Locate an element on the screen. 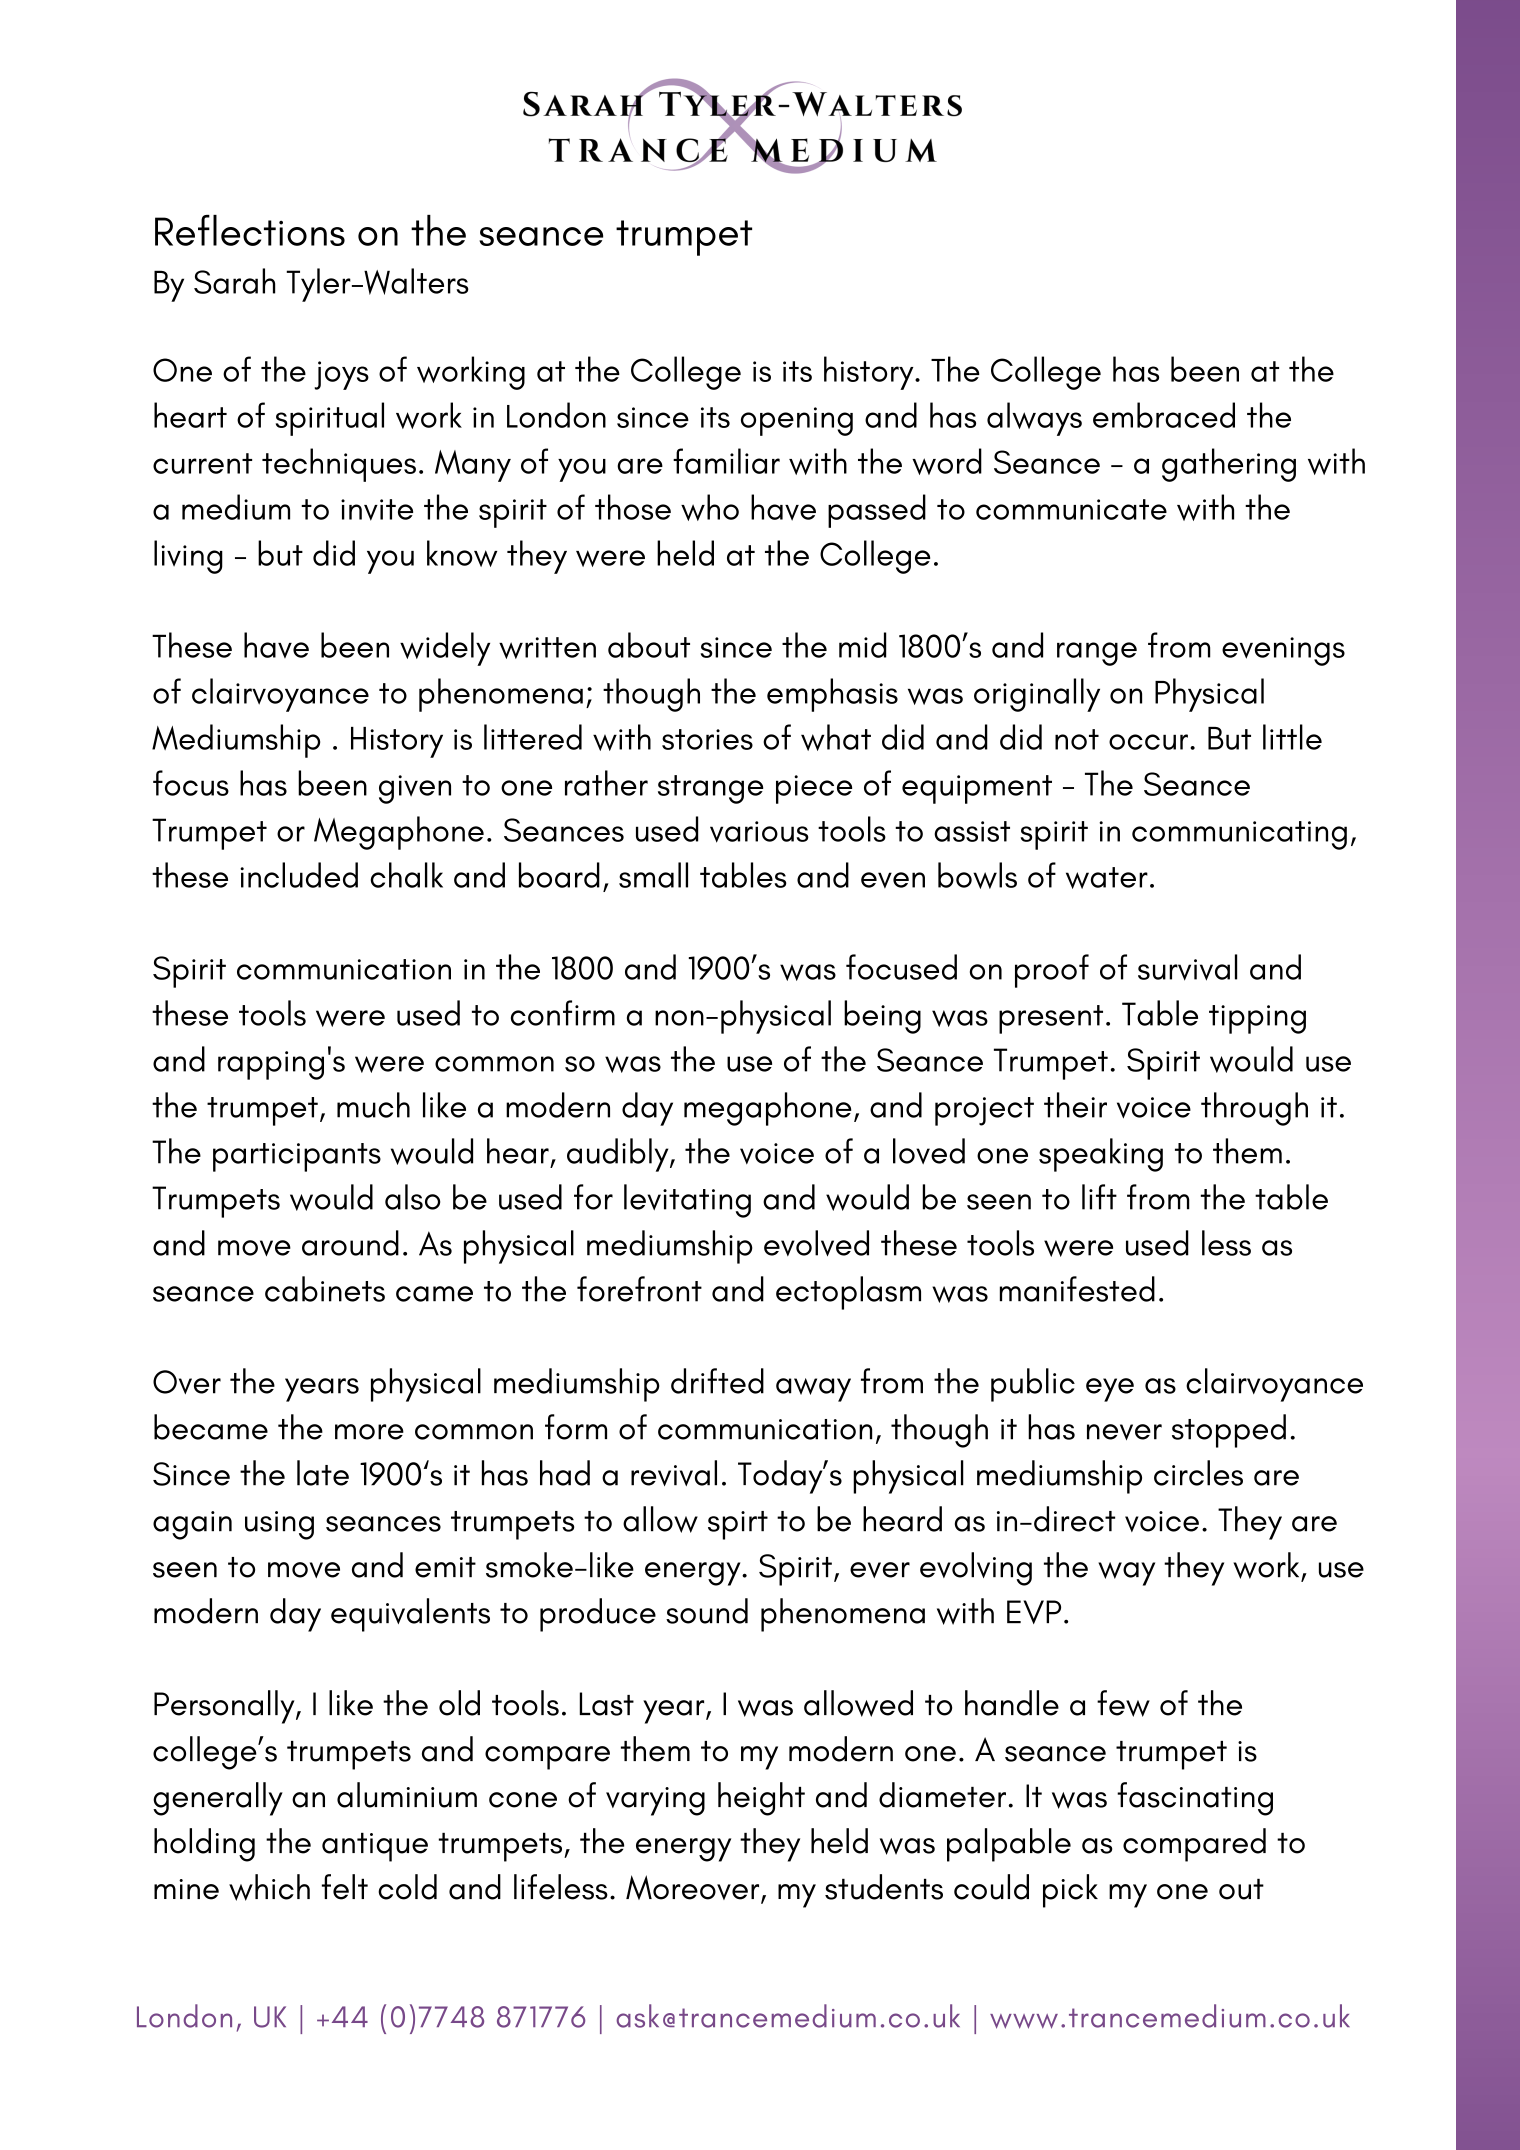 This screenshot has width=1520, height=2150. small is located at coordinates (653, 875).
